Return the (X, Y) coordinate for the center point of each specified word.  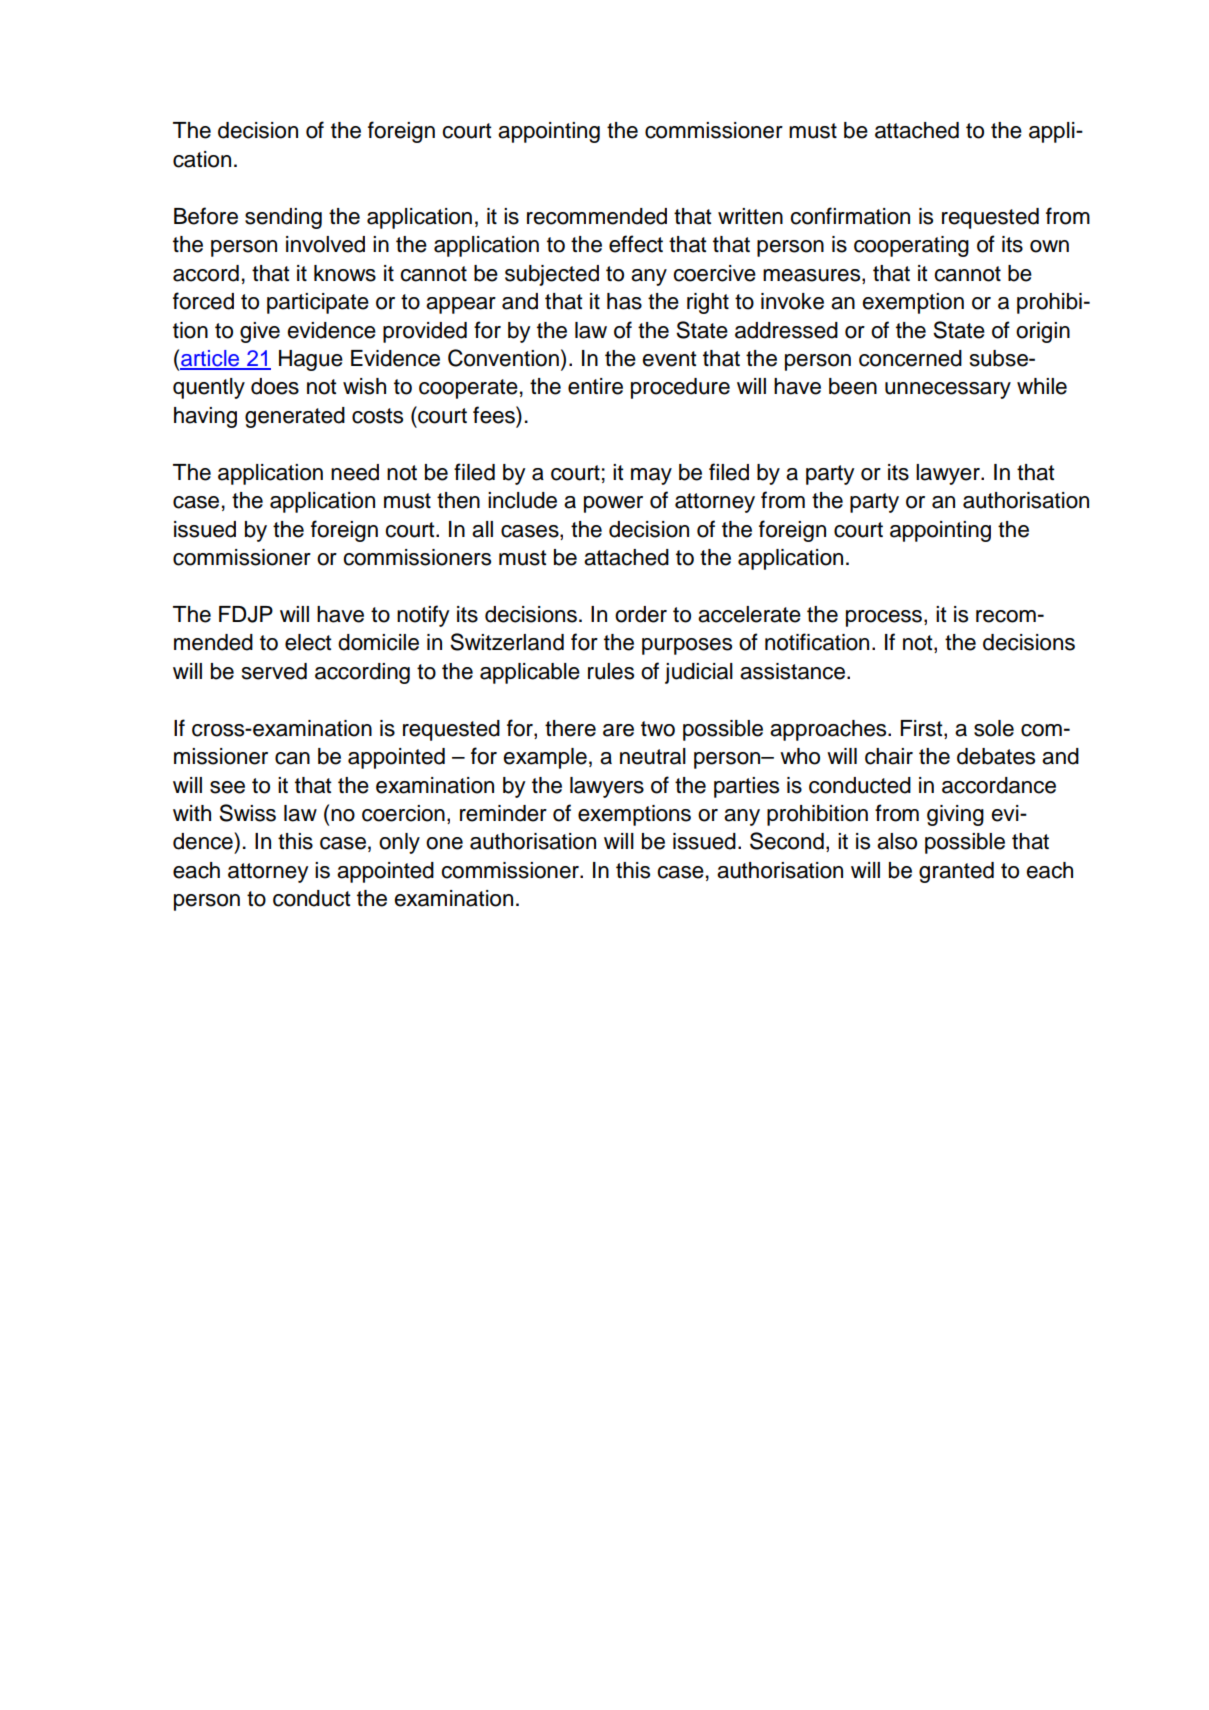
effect (636, 244)
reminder (503, 813)
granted (956, 872)
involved (325, 244)
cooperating (911, 246)
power (613, 504)
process (884, 618)
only (399, 843)
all (482, 529)
